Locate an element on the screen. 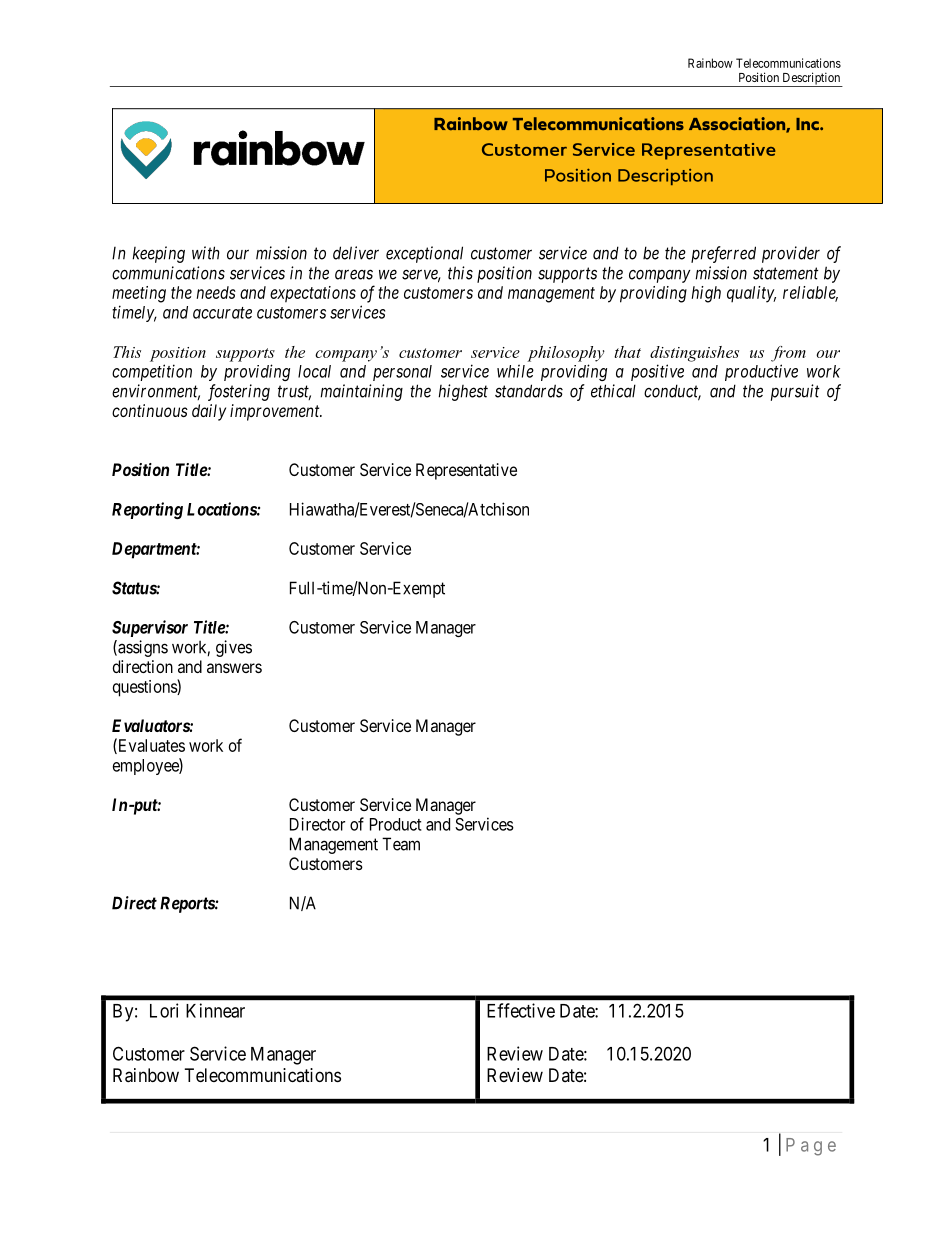  while is located at coordinates (515, 371).
